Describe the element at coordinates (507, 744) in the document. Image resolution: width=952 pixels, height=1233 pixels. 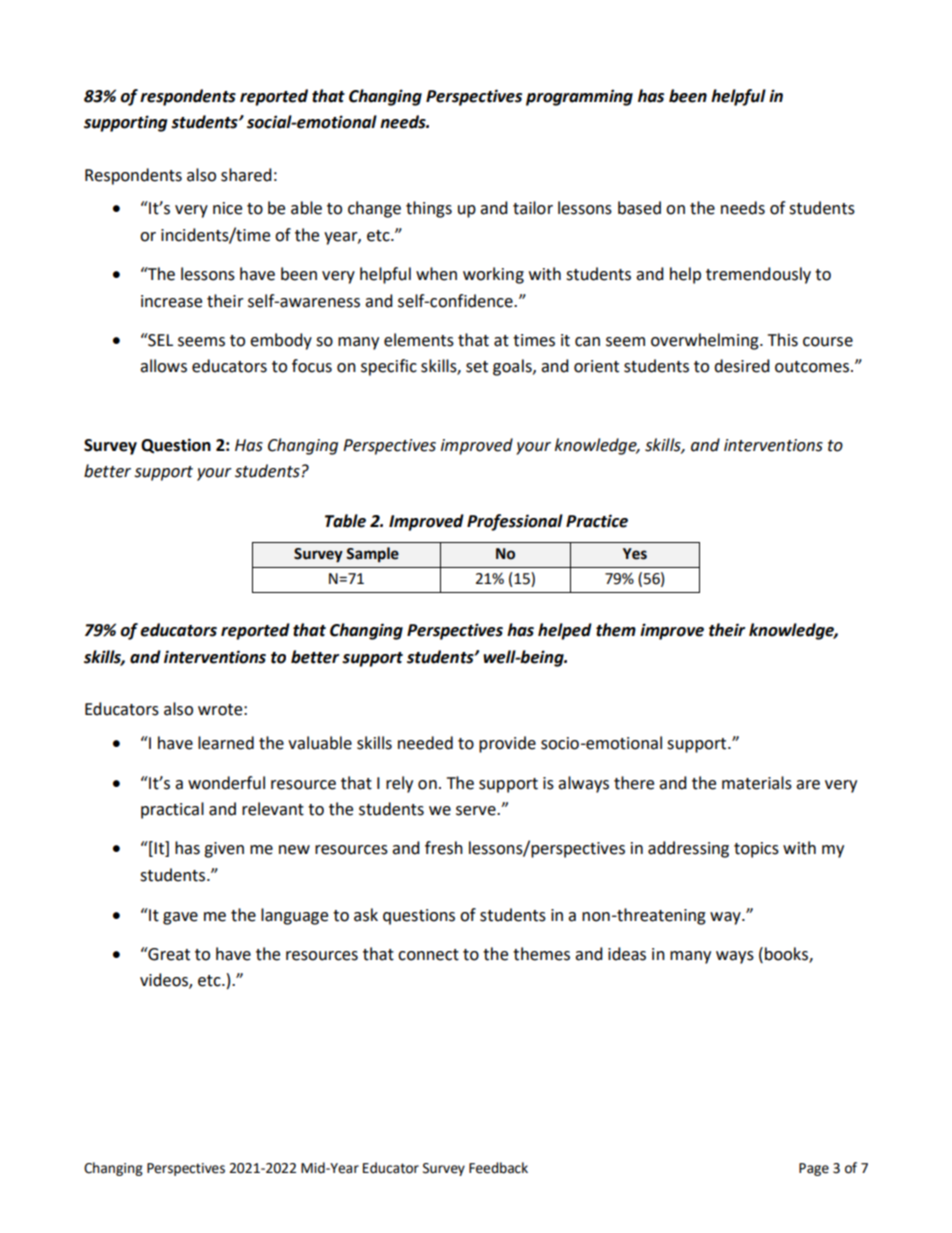
I see `provide` at that location.
